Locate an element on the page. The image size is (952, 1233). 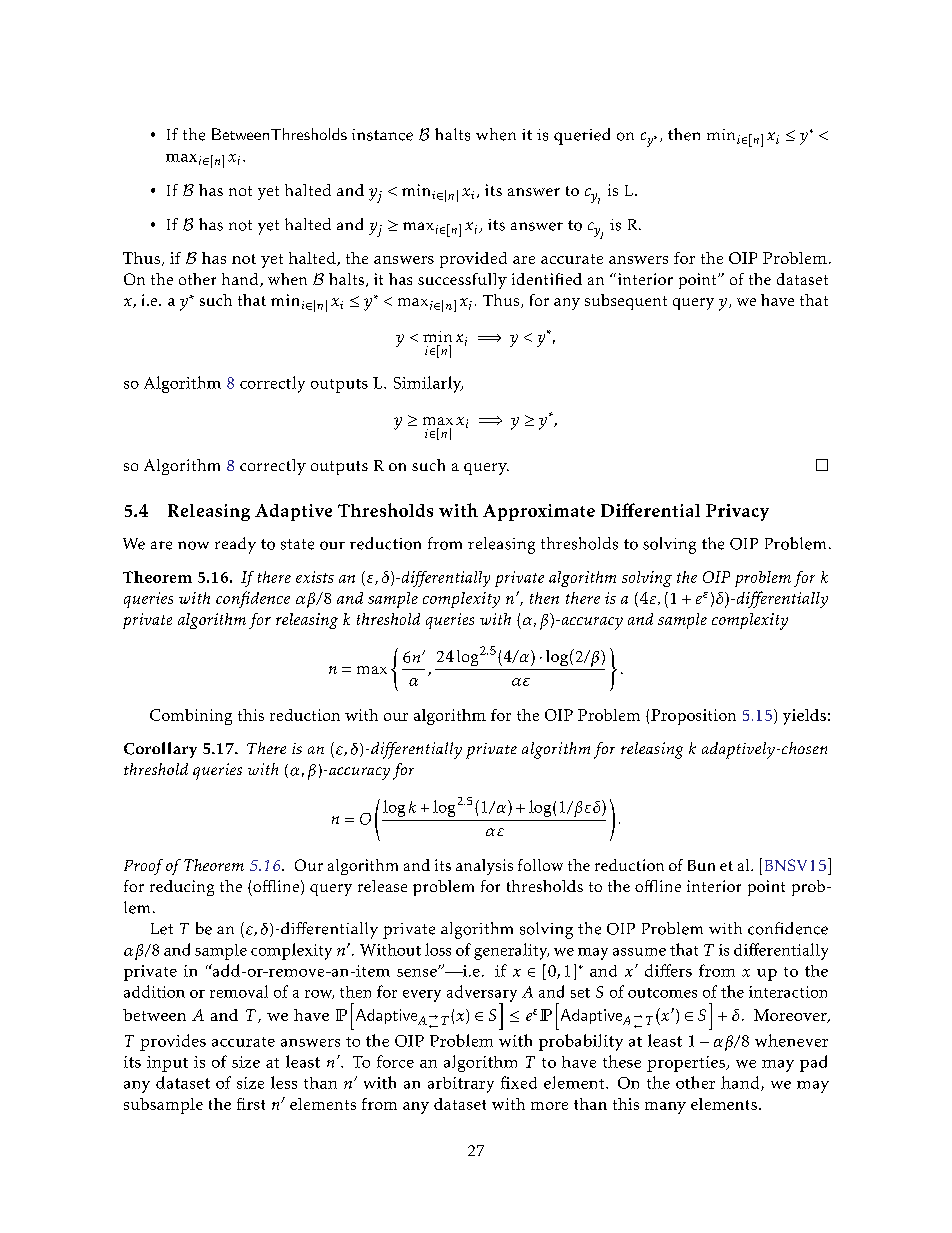
reducing is located at coordinates (182, 888).
